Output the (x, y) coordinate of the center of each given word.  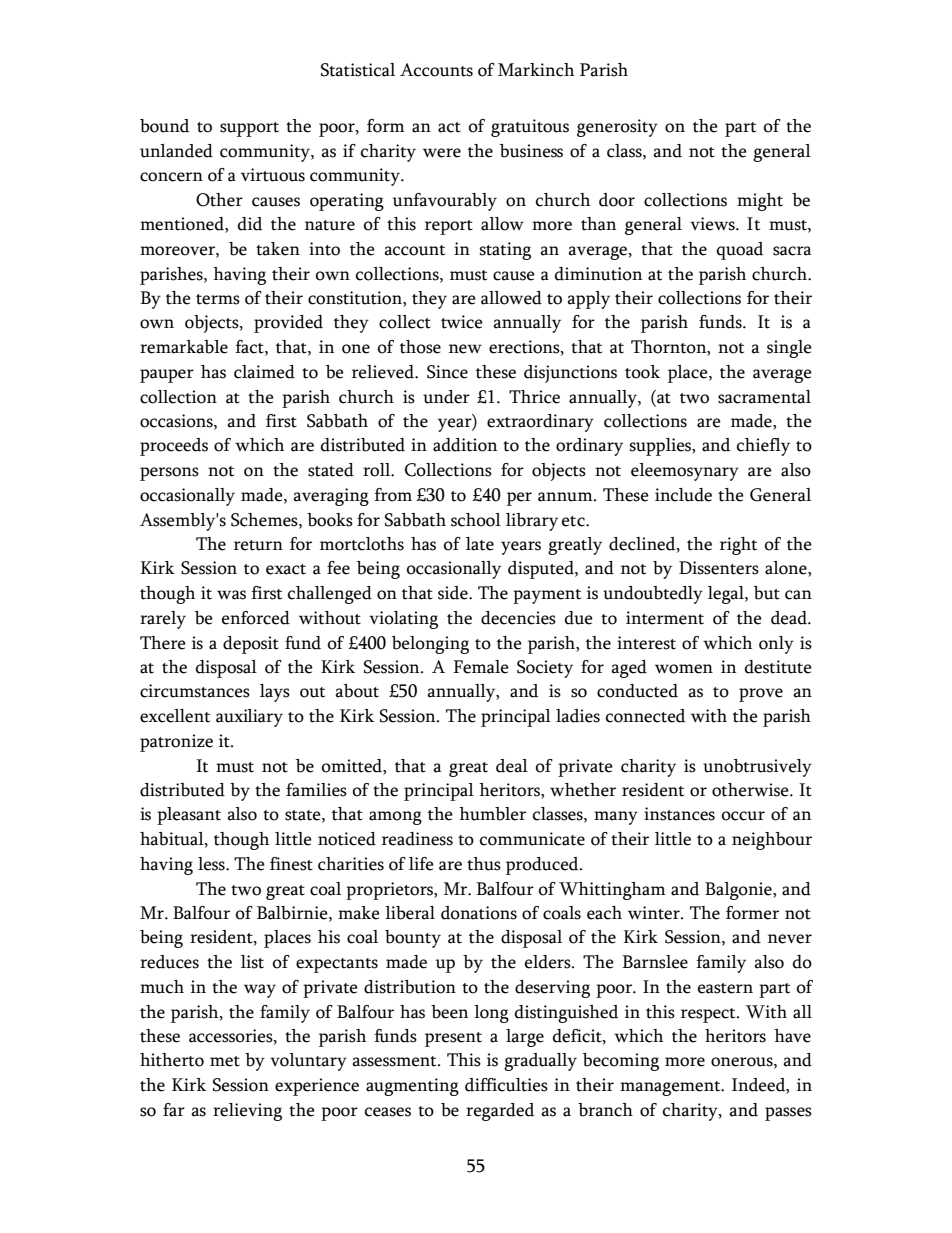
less (212, 864)
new (465, 349)
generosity (617, 128)
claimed (264, 372)
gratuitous (530, 128)
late (480, 544)
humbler (492, 814)
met (225, 1061)
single (789, 349)
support (249, 129)
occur (743, 816)
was (231, 595)
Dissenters (719, 568)
